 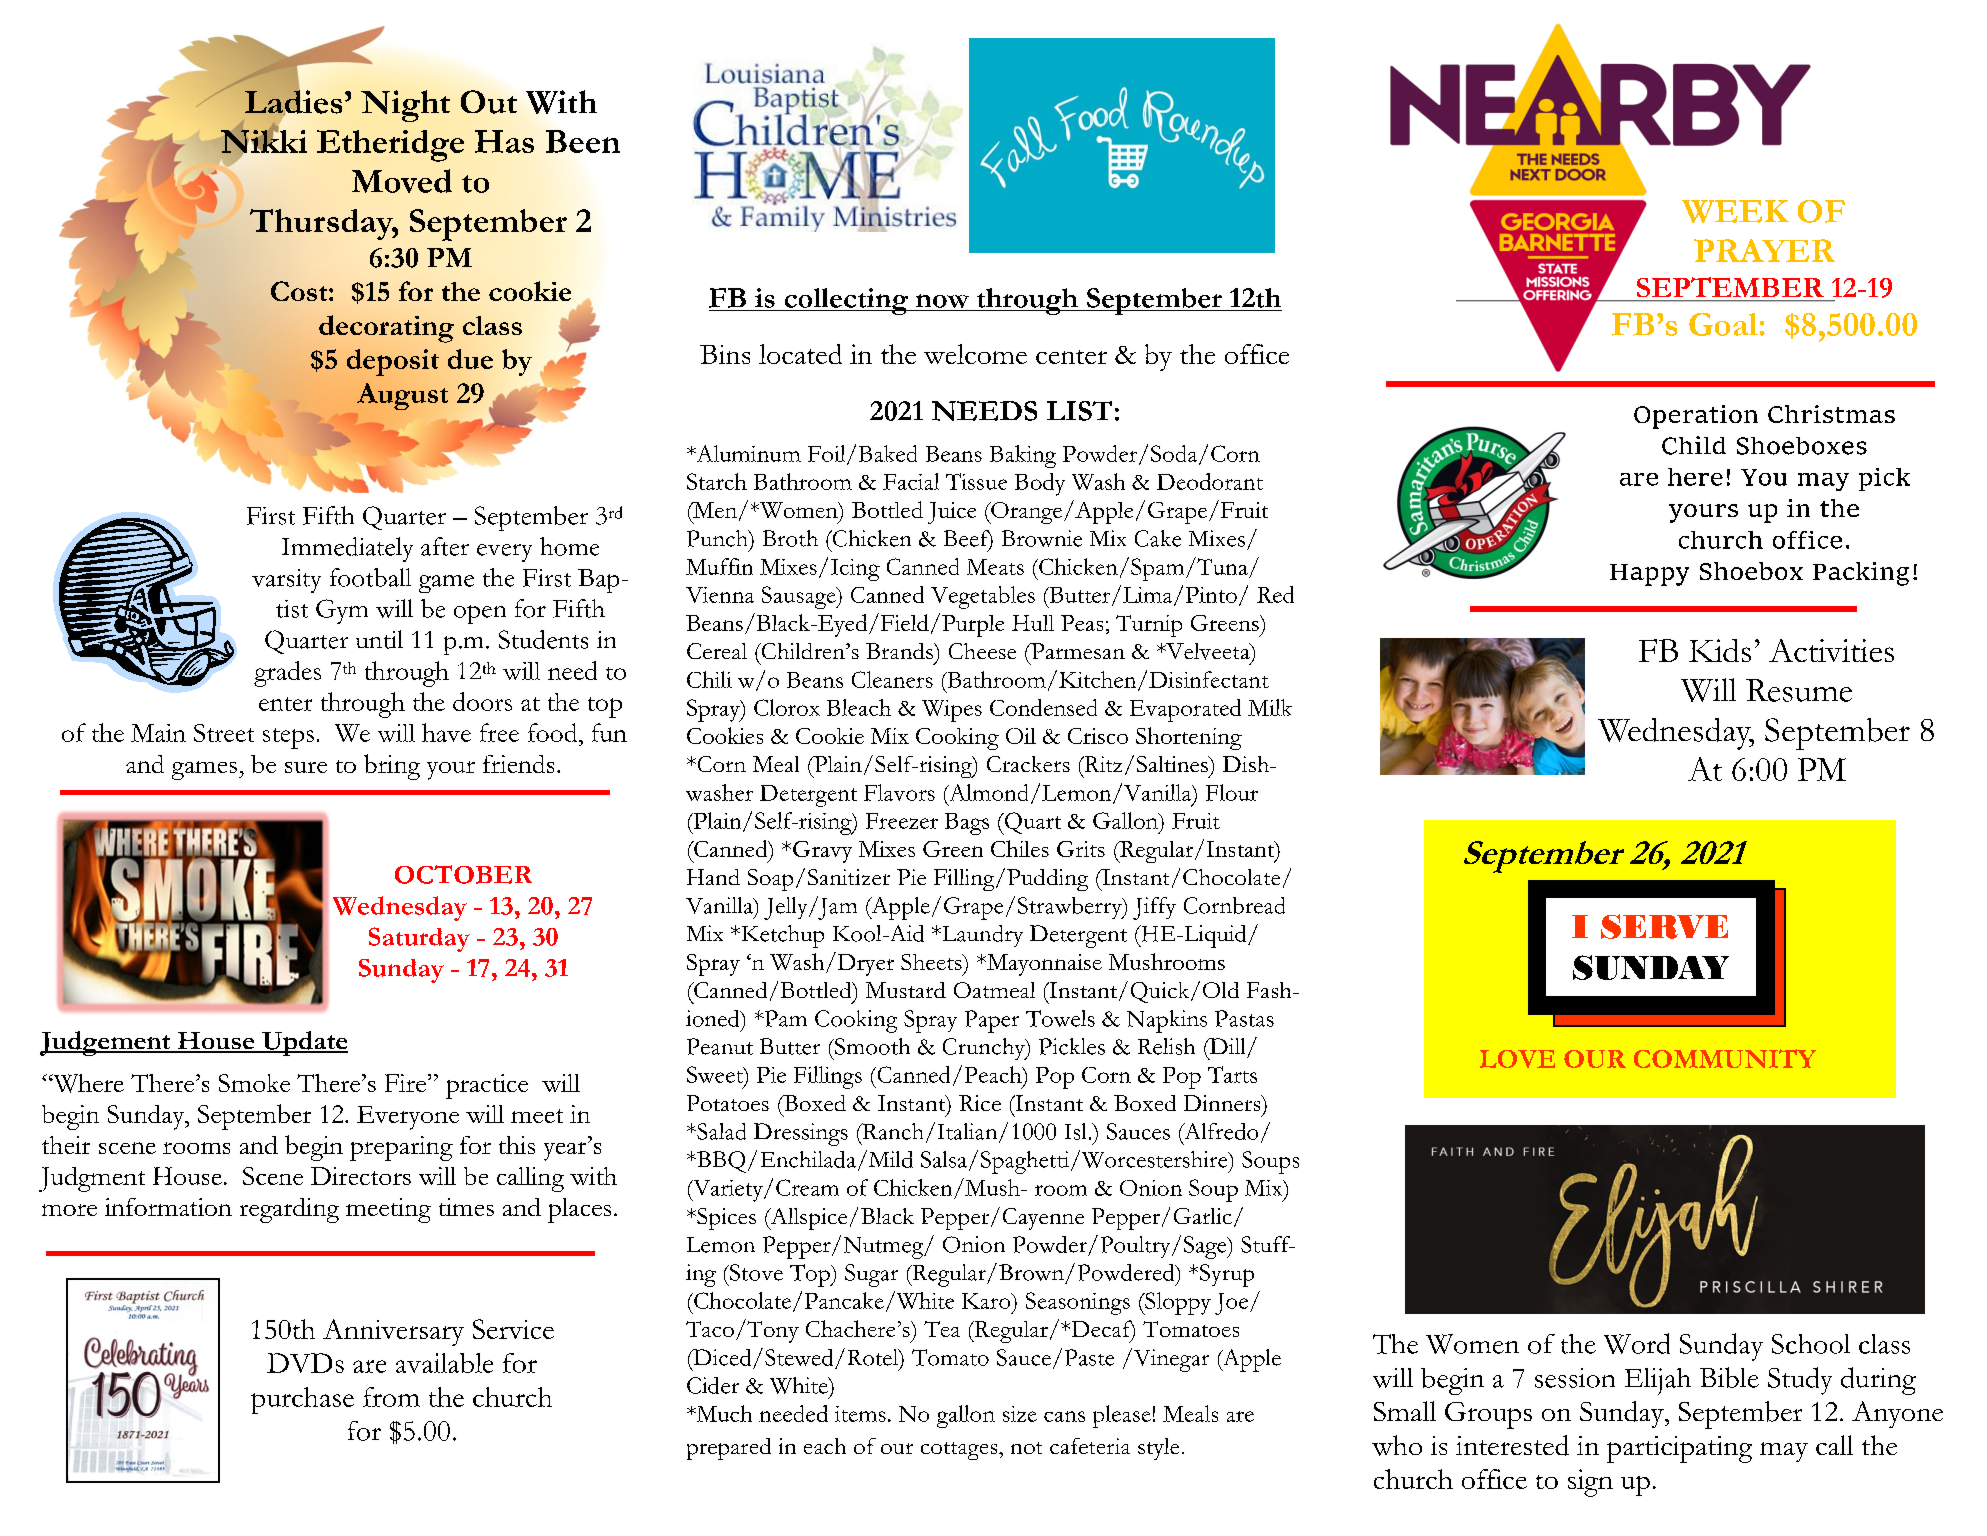 What do you see at coordinates (992, 1021) in the page?
I see `Paper` at bounding box center [992, 1021].
